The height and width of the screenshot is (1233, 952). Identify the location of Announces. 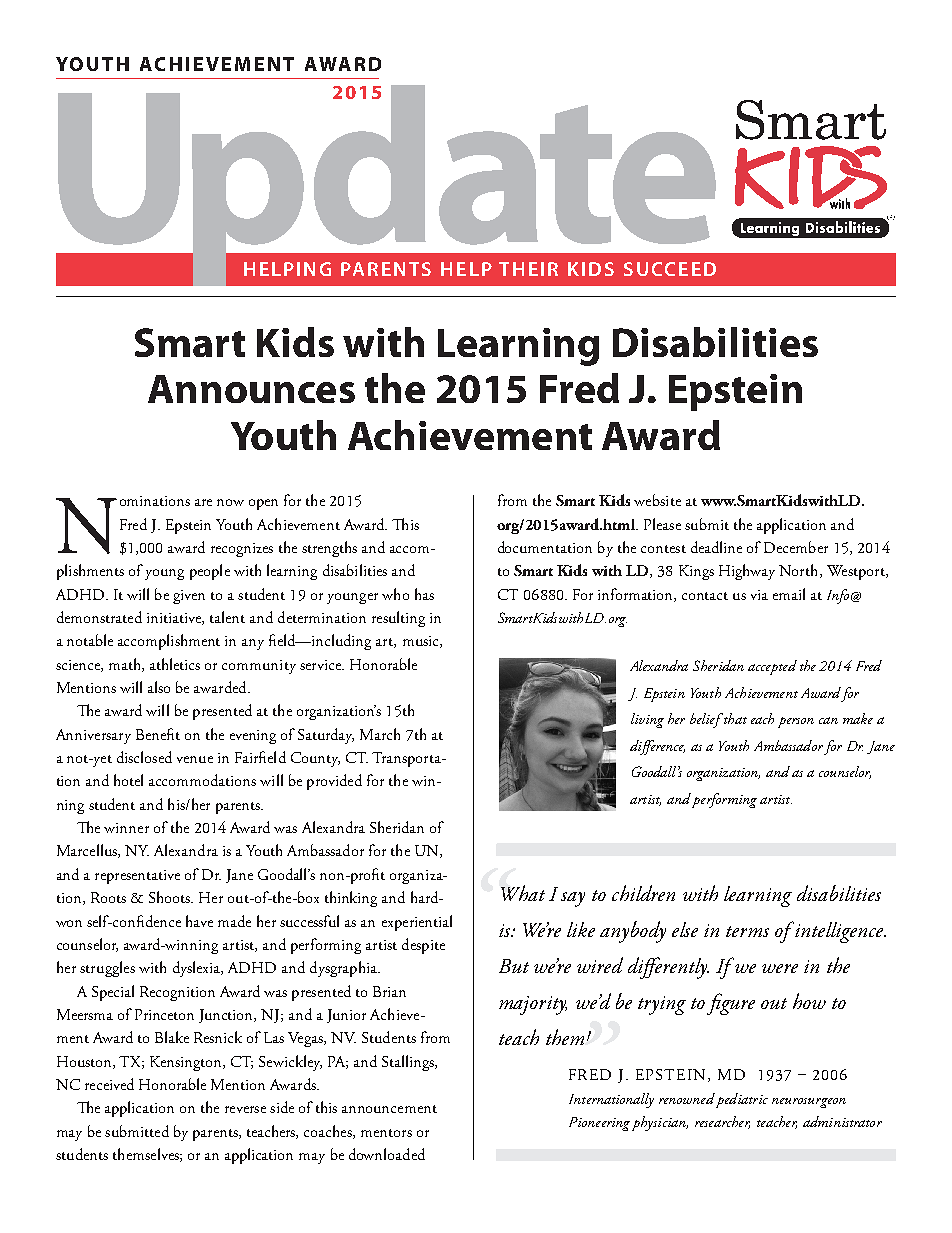
(251, 389).
